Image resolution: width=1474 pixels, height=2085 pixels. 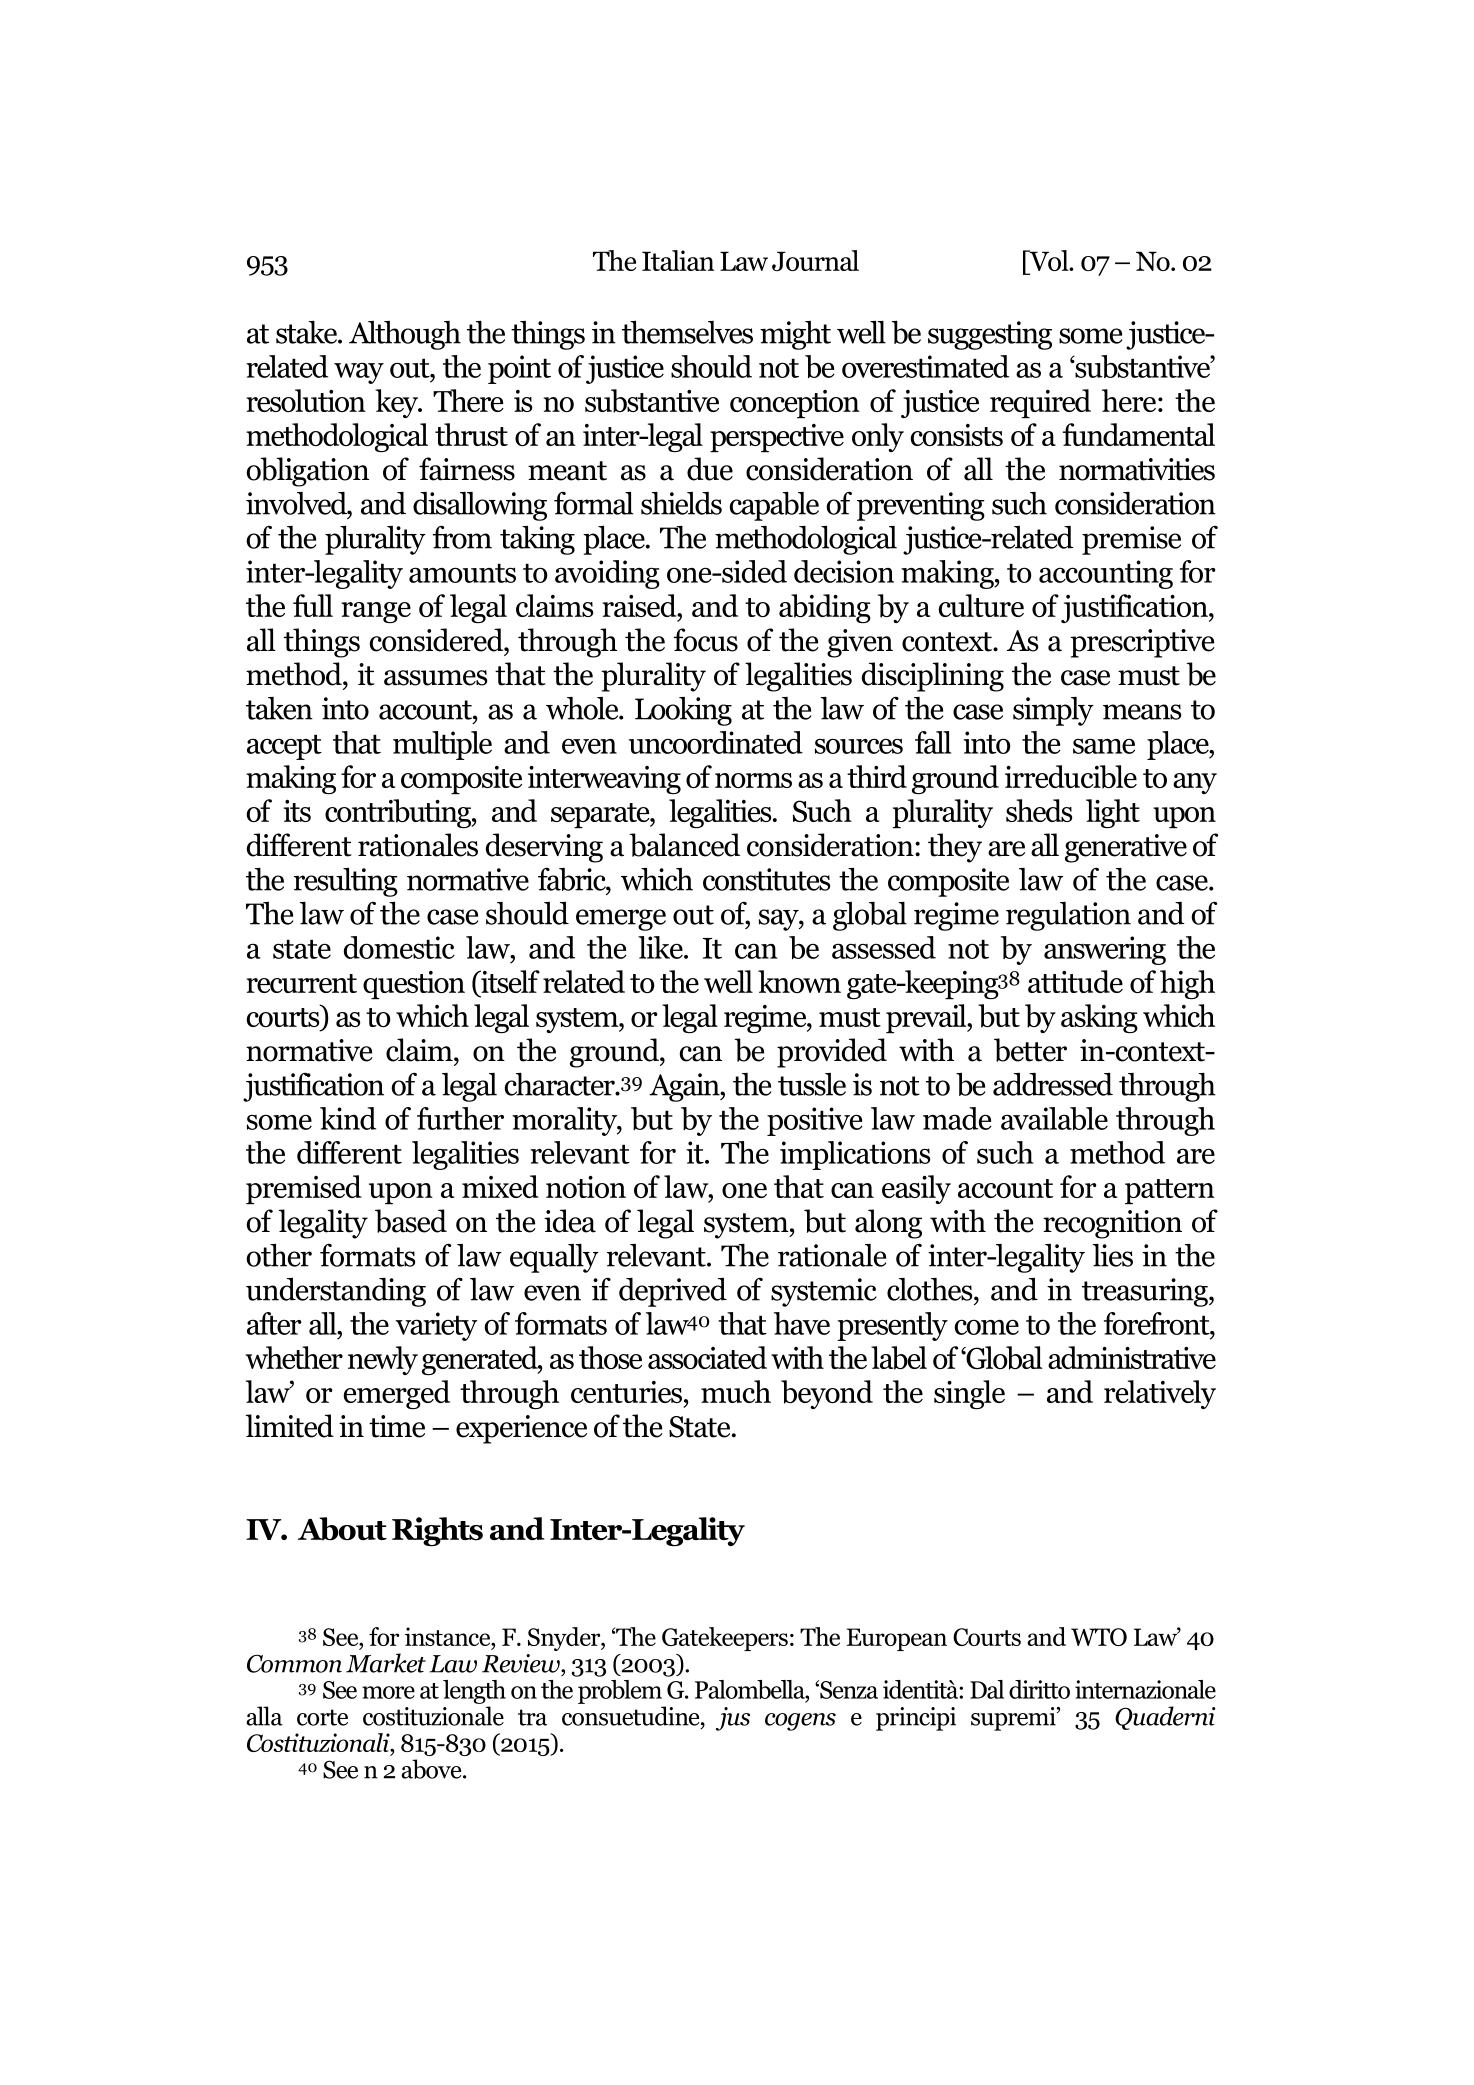 What do you see at coordinates (442, 745) in the screenshot?
I see `multiple` at bounding box center [442, 745].
